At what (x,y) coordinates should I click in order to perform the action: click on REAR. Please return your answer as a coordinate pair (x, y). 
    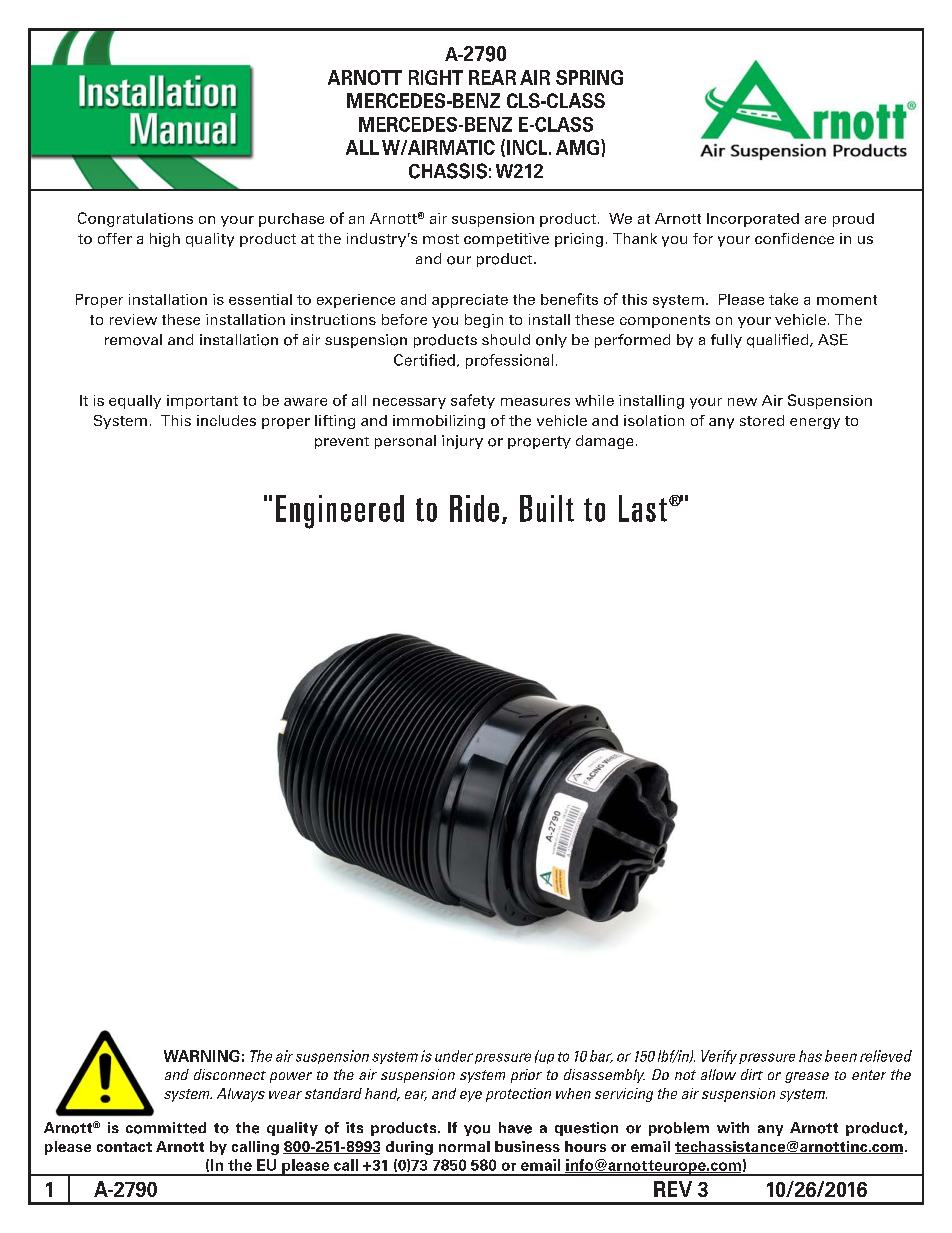
    Looking at the image, I should click on (492, 77).
